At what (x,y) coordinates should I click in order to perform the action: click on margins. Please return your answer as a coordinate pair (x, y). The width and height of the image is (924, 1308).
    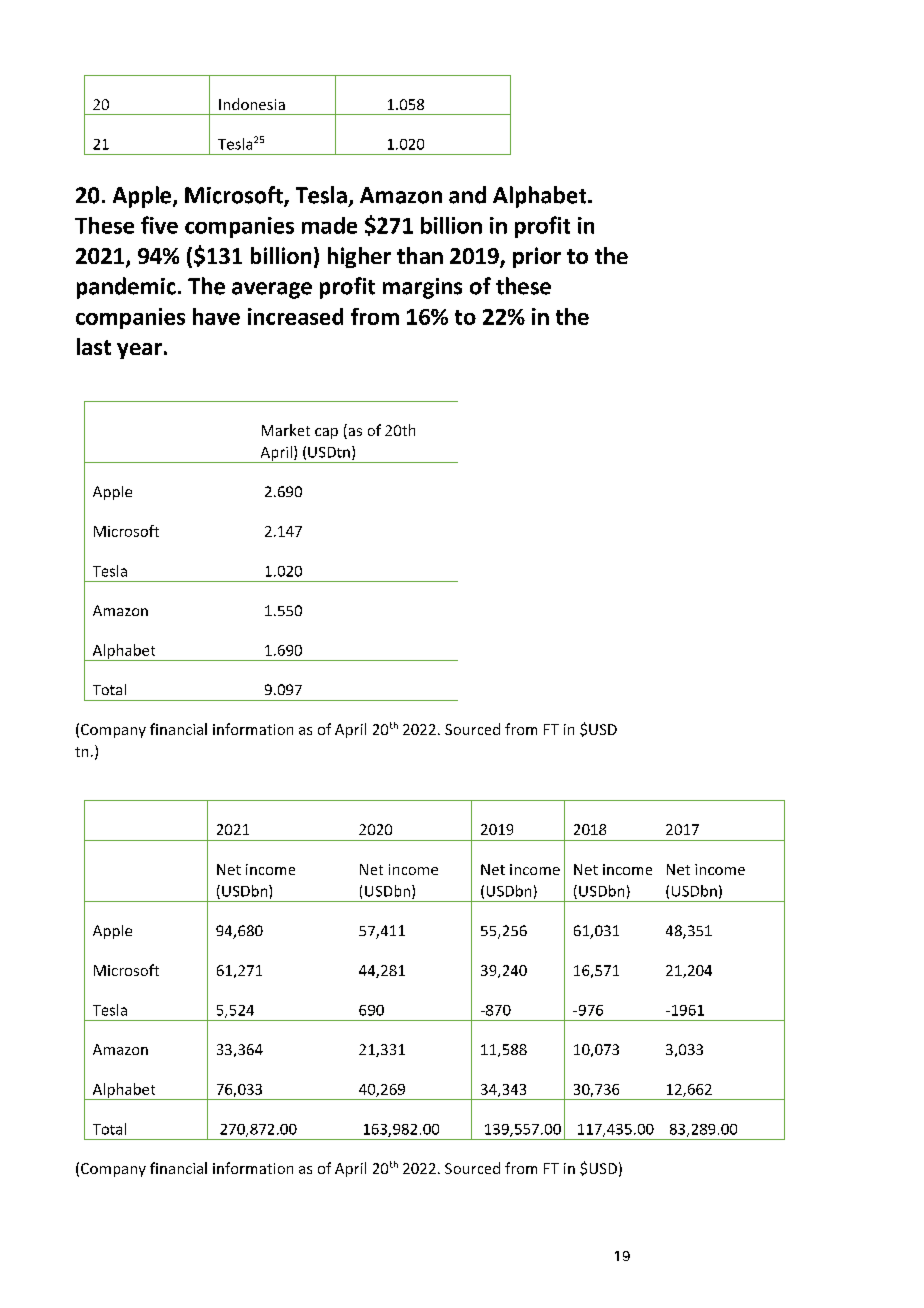
    Looking at the image, I should click on (422, 288).
